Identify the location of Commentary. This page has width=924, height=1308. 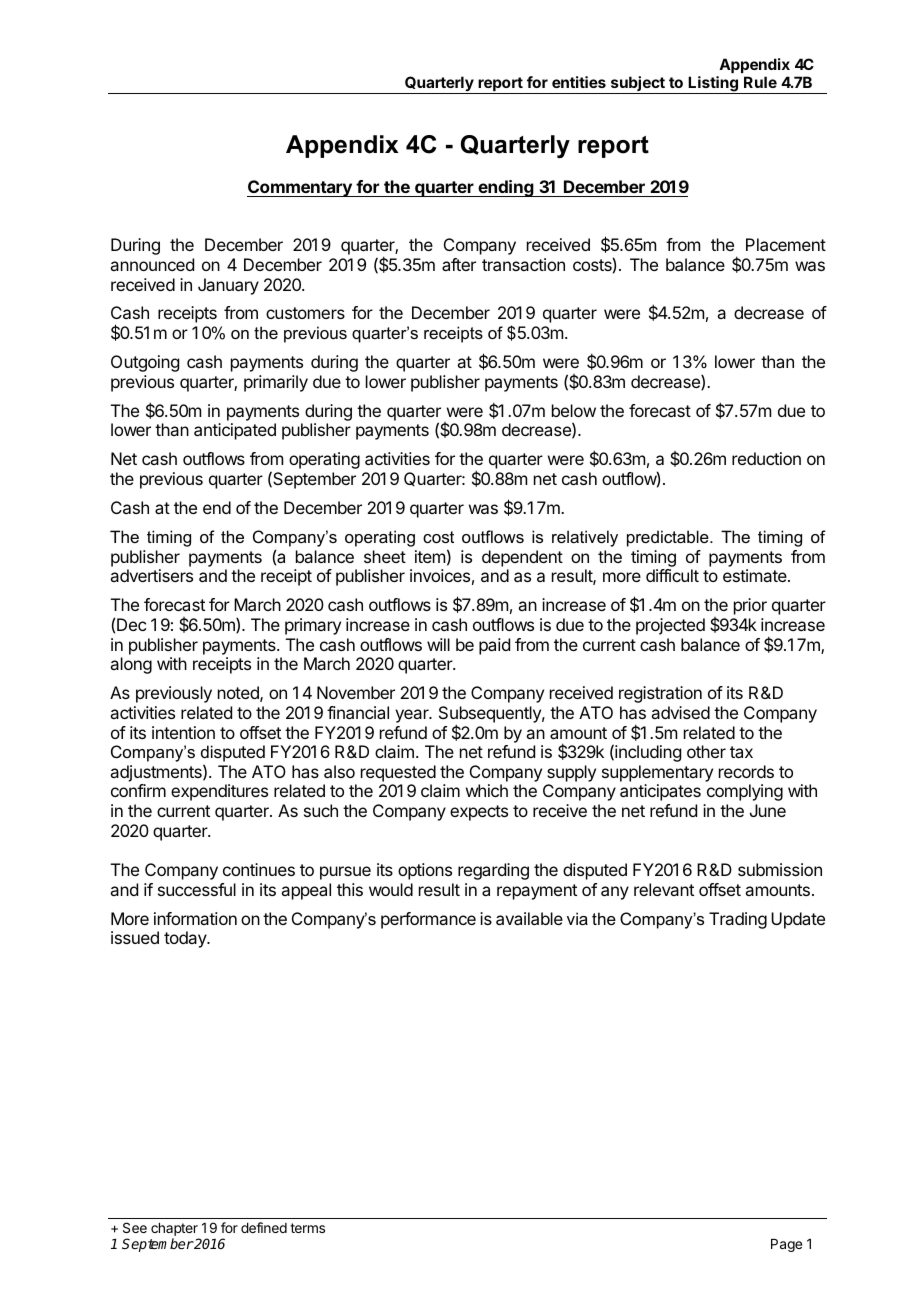
(300, 188).
